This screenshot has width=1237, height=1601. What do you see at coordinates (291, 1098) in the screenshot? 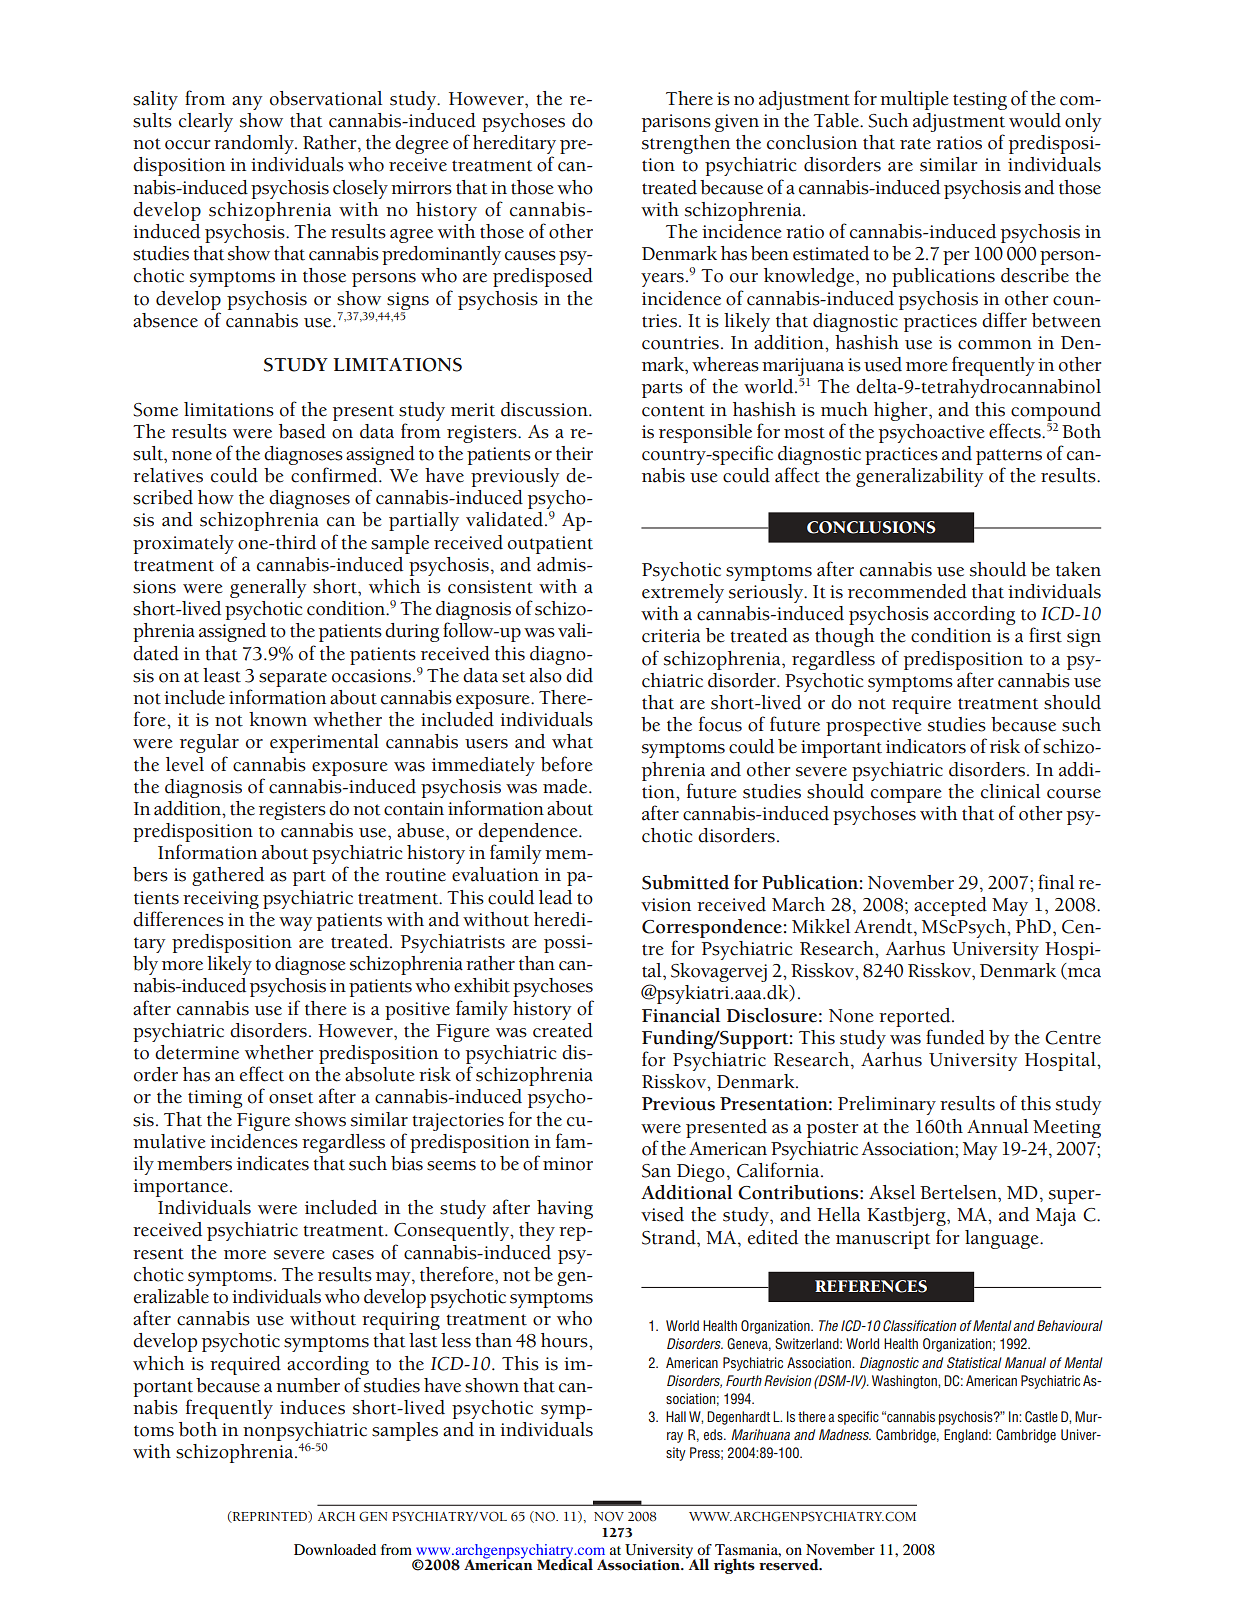
I see `onset` at bounding box center [291, 1098].
